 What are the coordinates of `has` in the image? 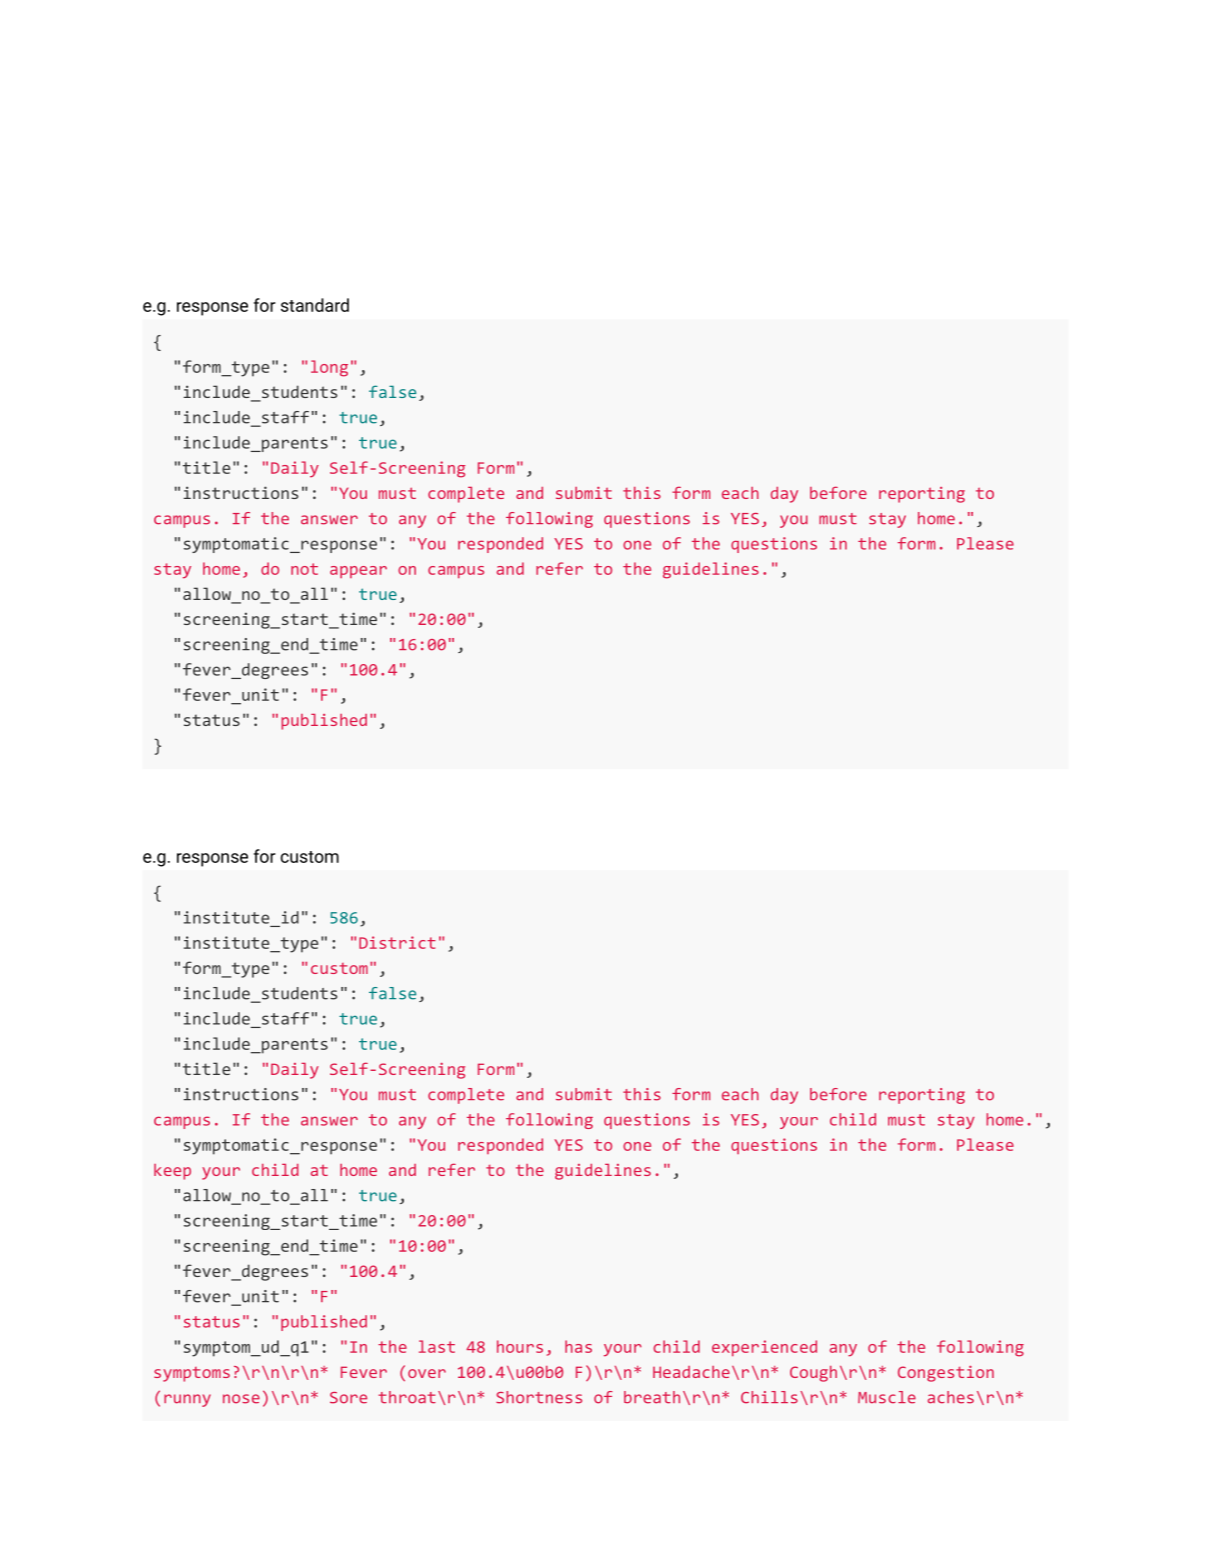 It's located at (578, 1346).
